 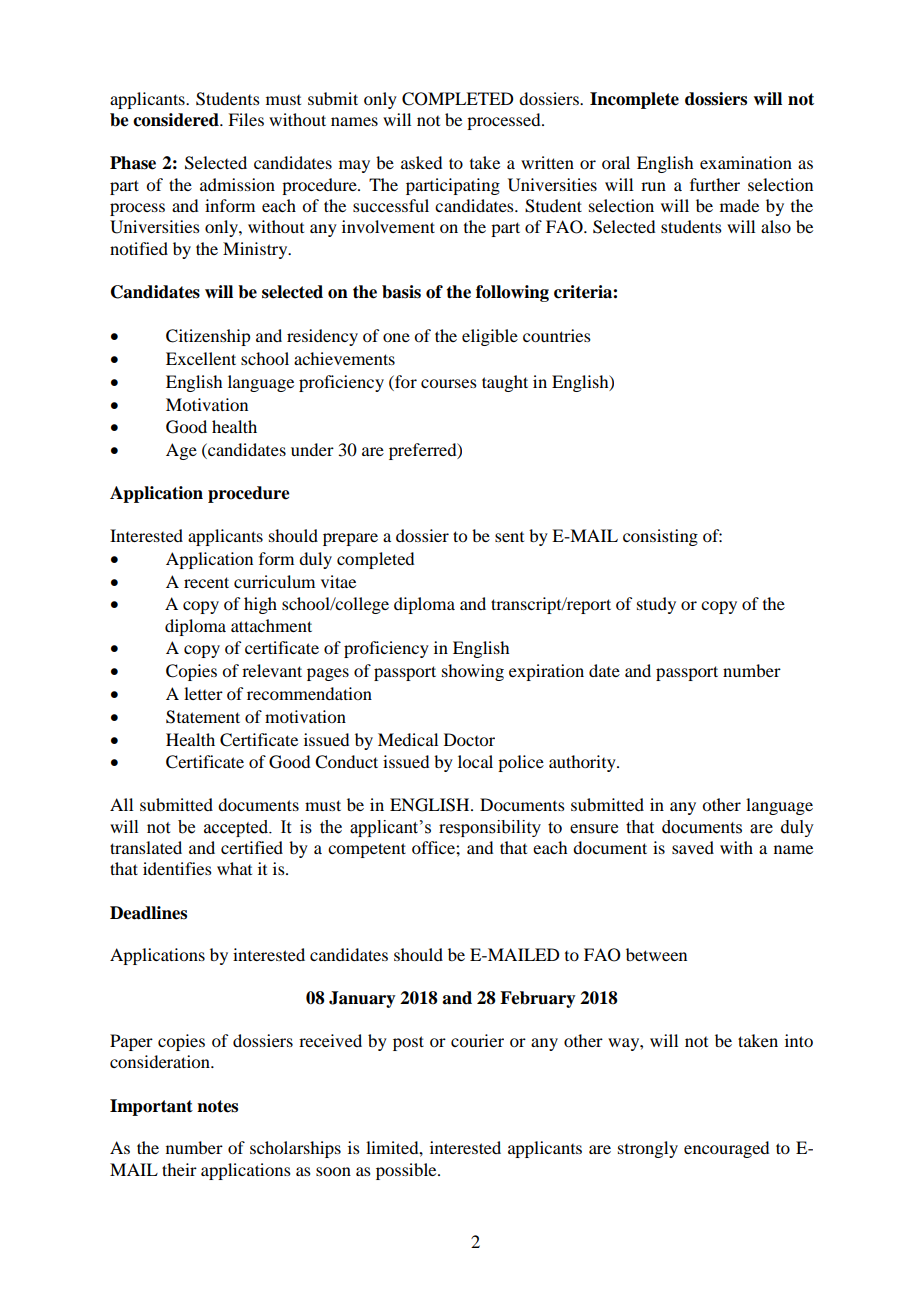 I want to click on also, so click(x=776, y=226).
